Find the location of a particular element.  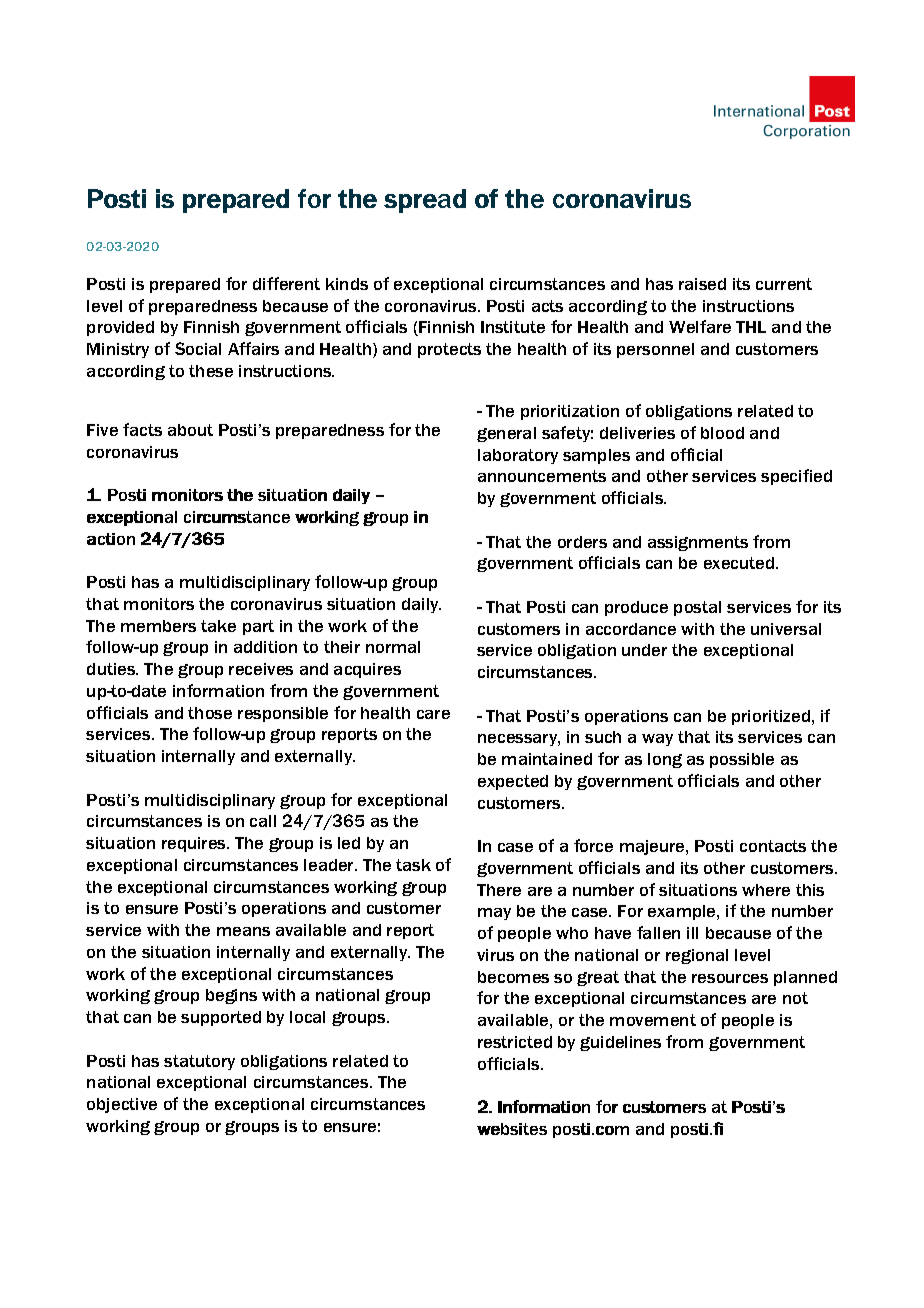

raised is located at coordinates (702, 284).
